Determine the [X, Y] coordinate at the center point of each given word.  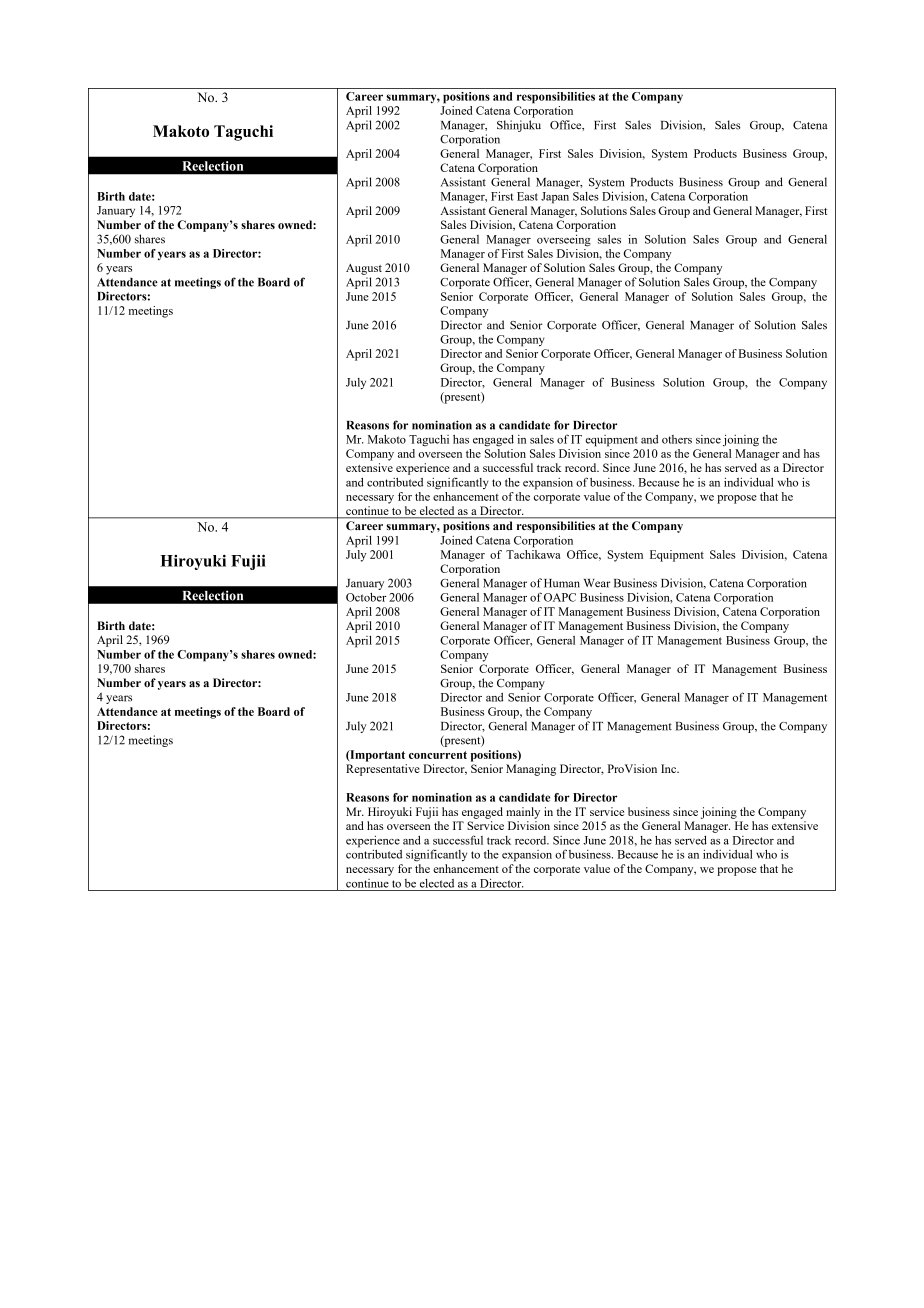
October [366, 597]
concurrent [438, 755]
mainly [523, 813]
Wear [597, 583]
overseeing [564, 240]
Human [562, 583]
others [677, 439]
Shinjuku [519, 126]
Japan [555, 198]
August [364, 269]
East [527, 196]
